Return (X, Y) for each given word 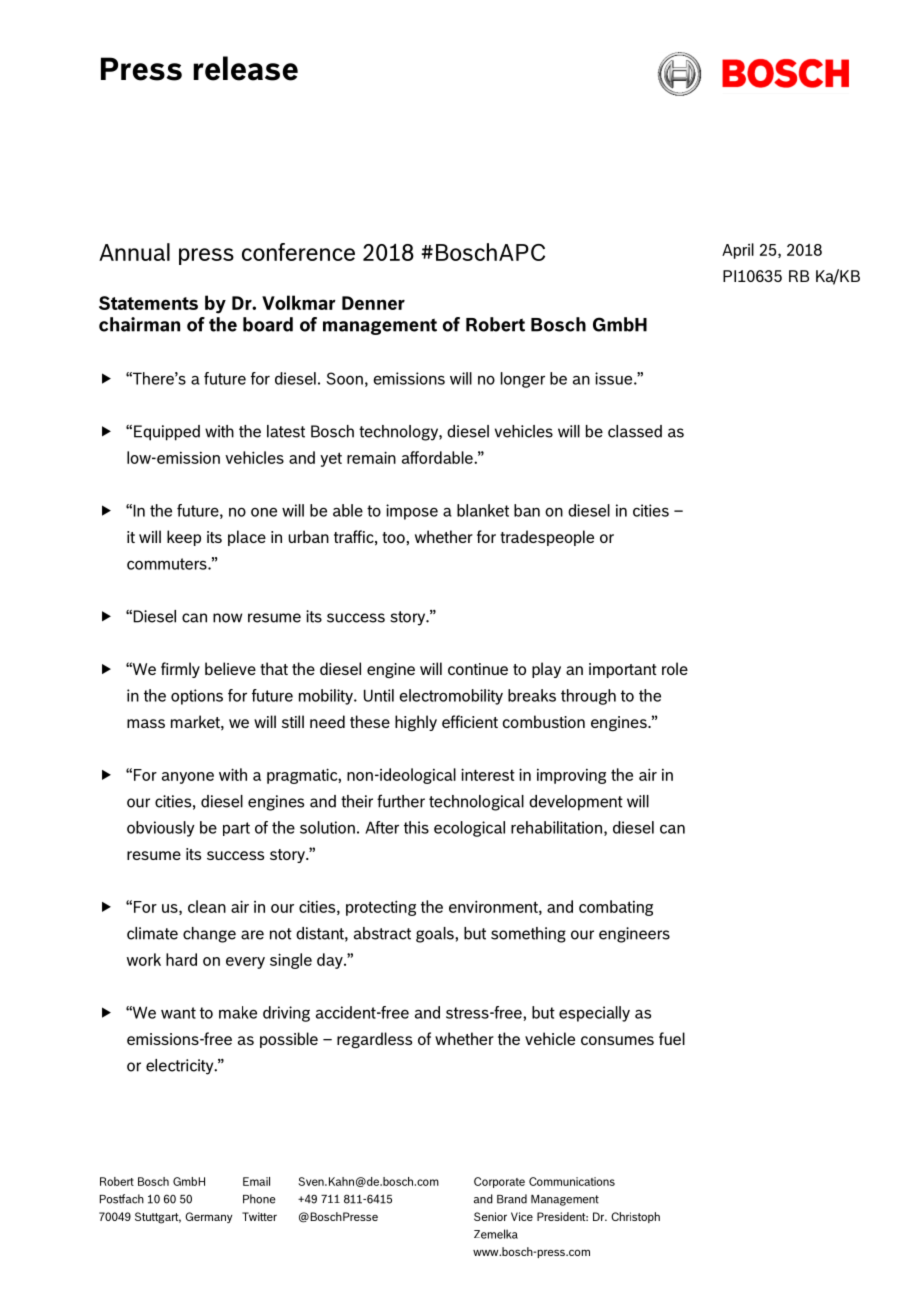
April (738, 251)
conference (298, 252)
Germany (209, 1217)
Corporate (499, 1182)
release (245, 68)
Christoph (635, 1217)
